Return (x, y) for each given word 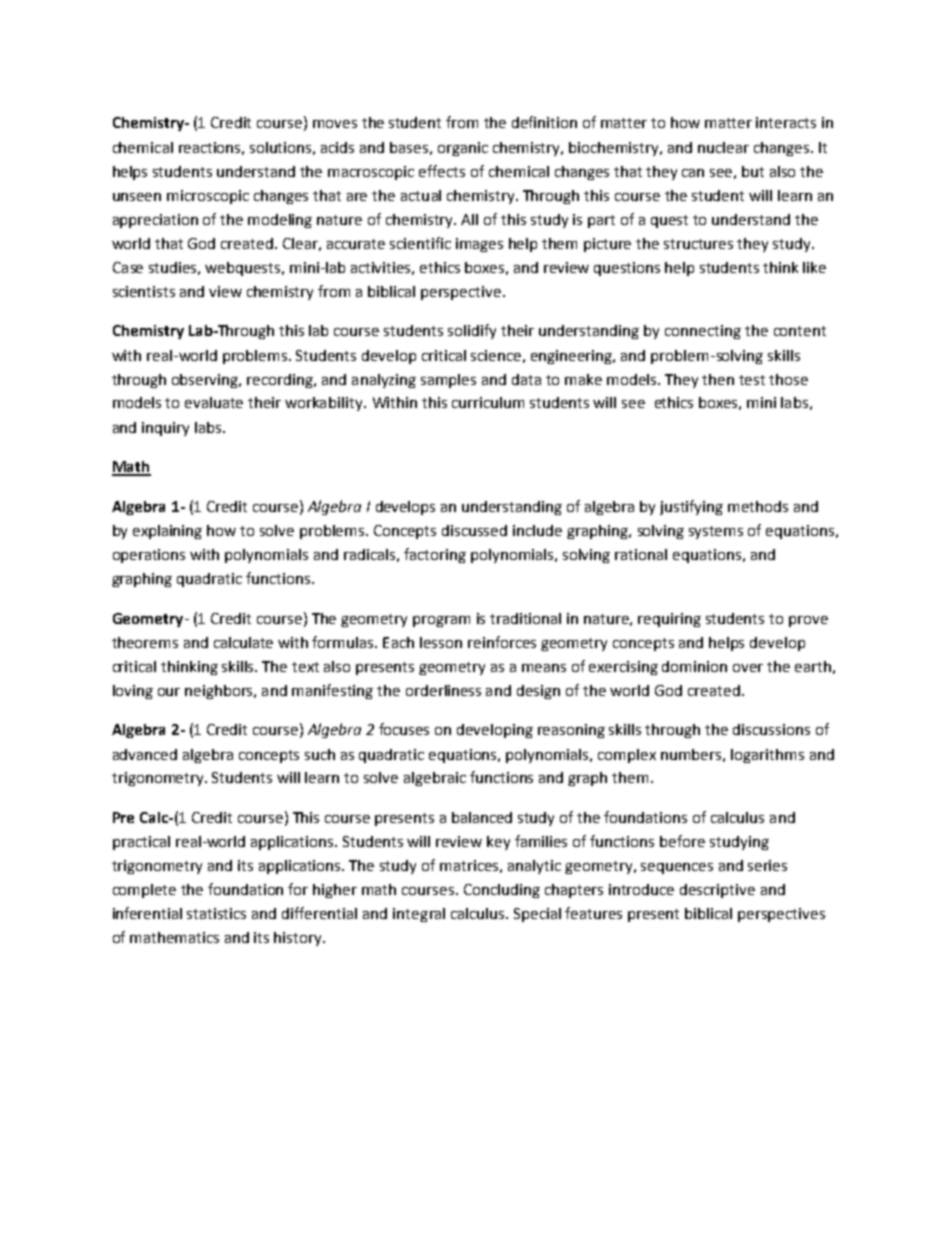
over (748, 668)
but (753, 171)
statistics (216, 913)
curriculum (488, 402)
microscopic (208, 197)
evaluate (214, 402)
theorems (145, 642)
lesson (441, 642)
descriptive (717, 891)
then (718, 379)
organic (463, 149)
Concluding (502, 891)
